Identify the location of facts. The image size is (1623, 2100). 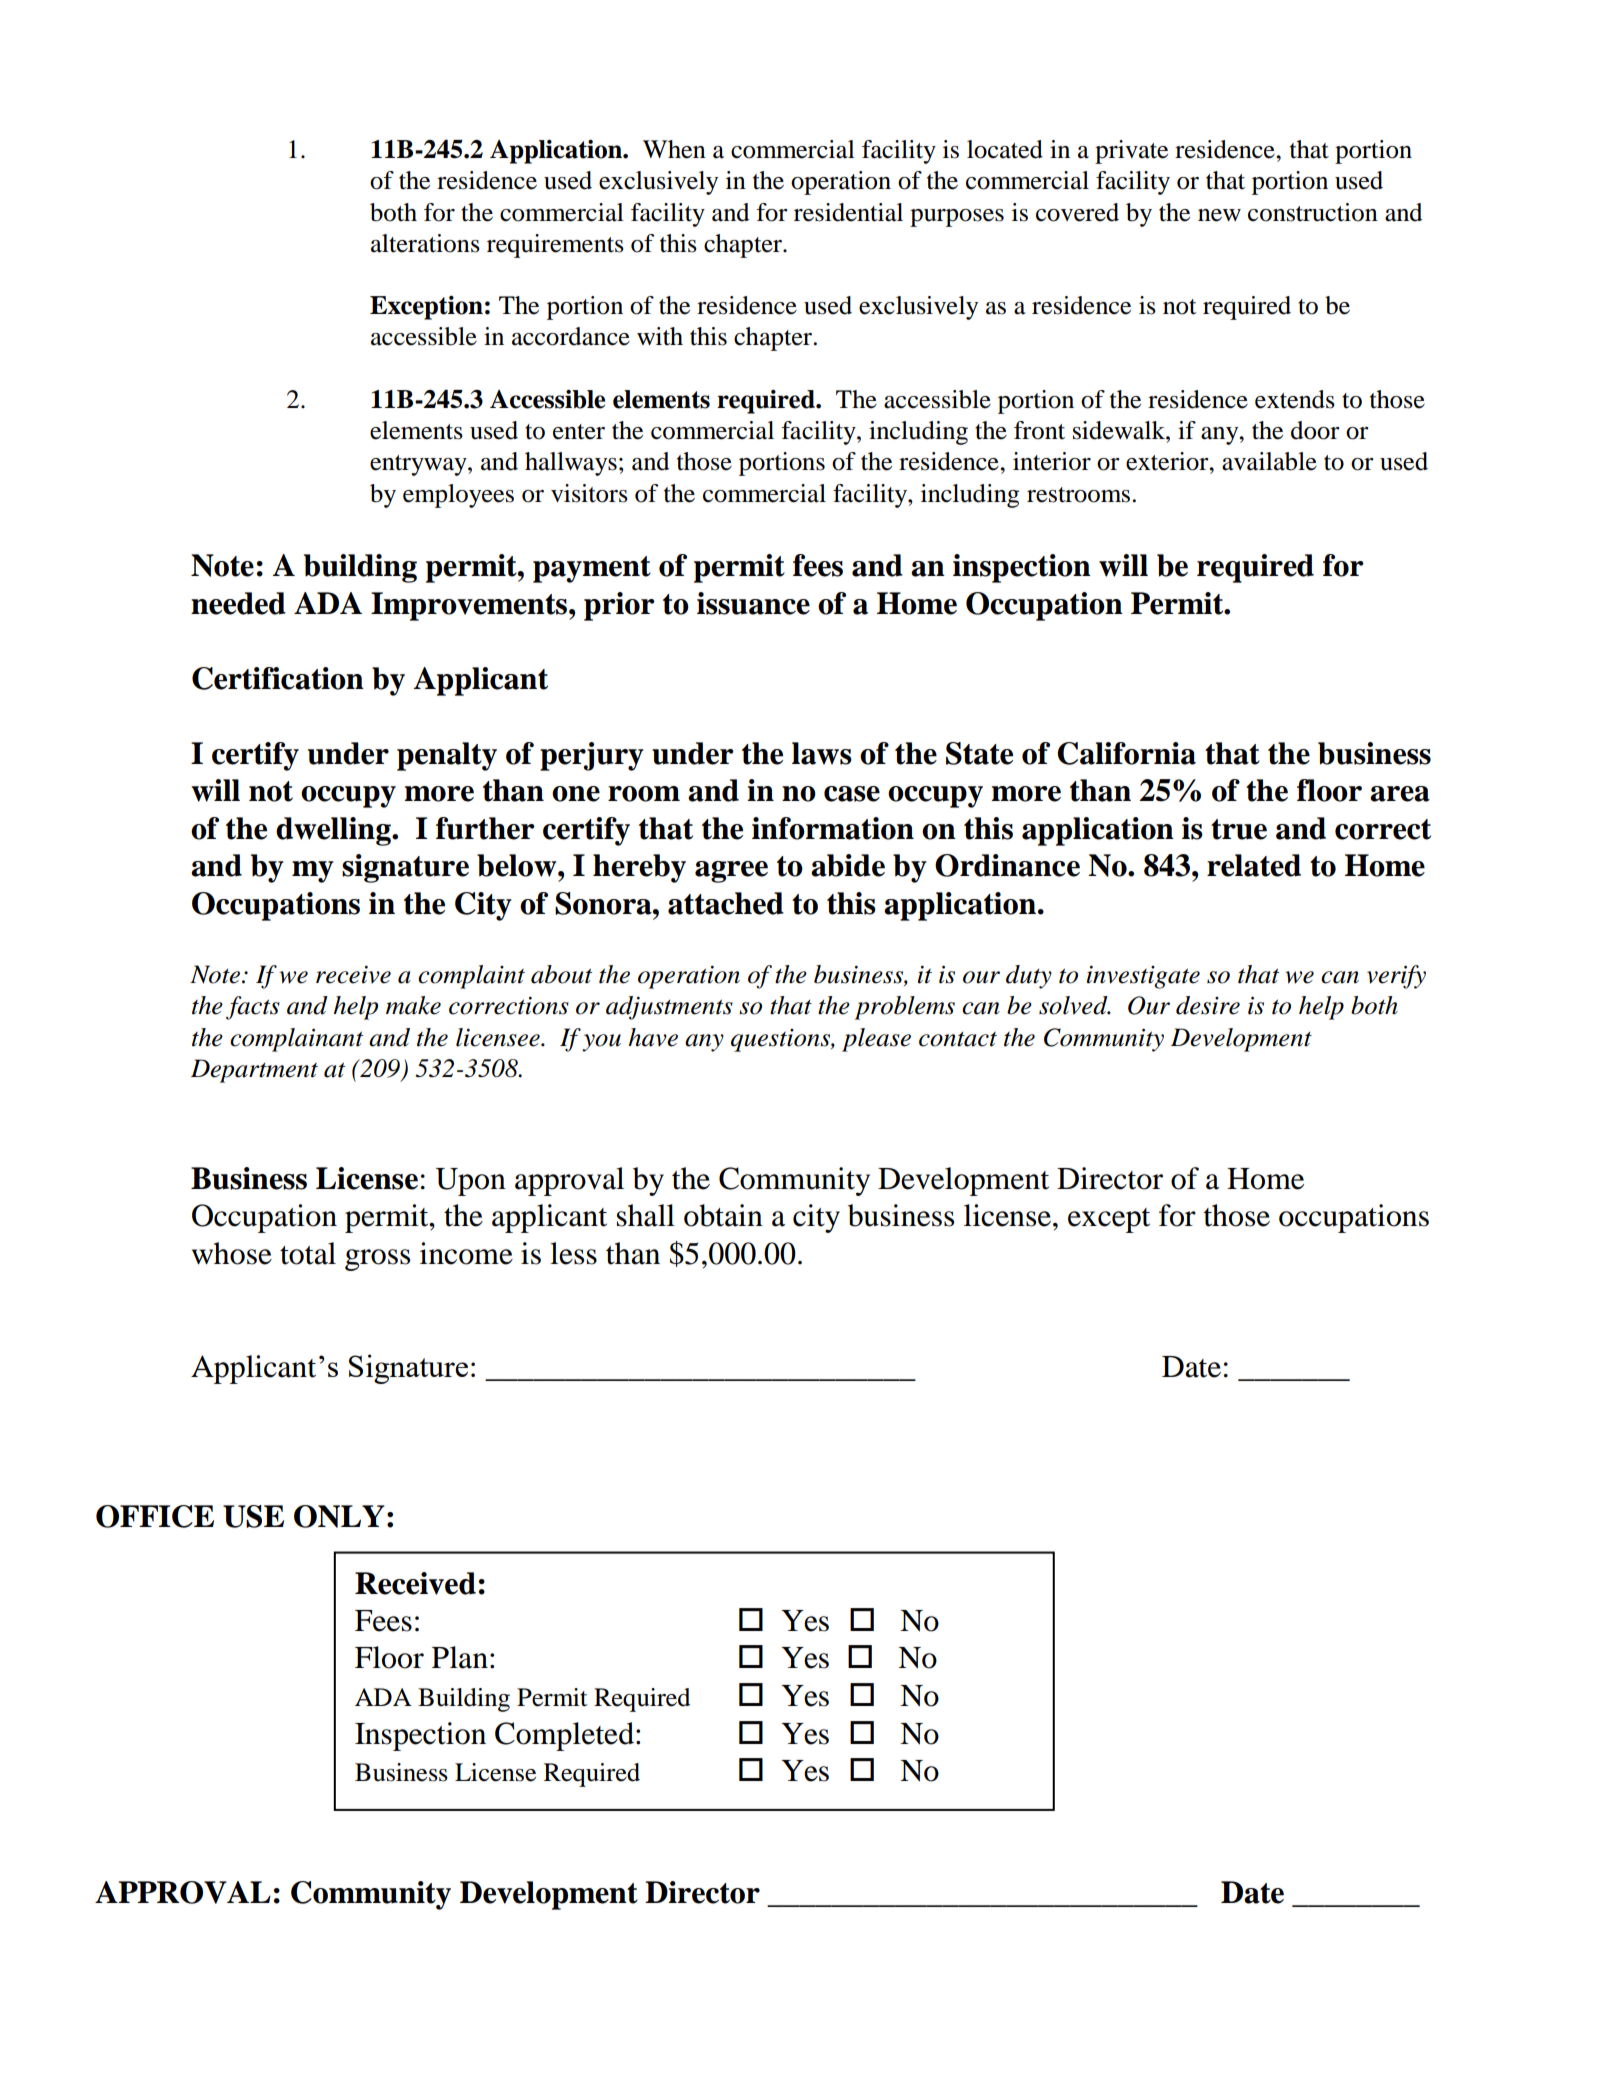
(253, 1008).
